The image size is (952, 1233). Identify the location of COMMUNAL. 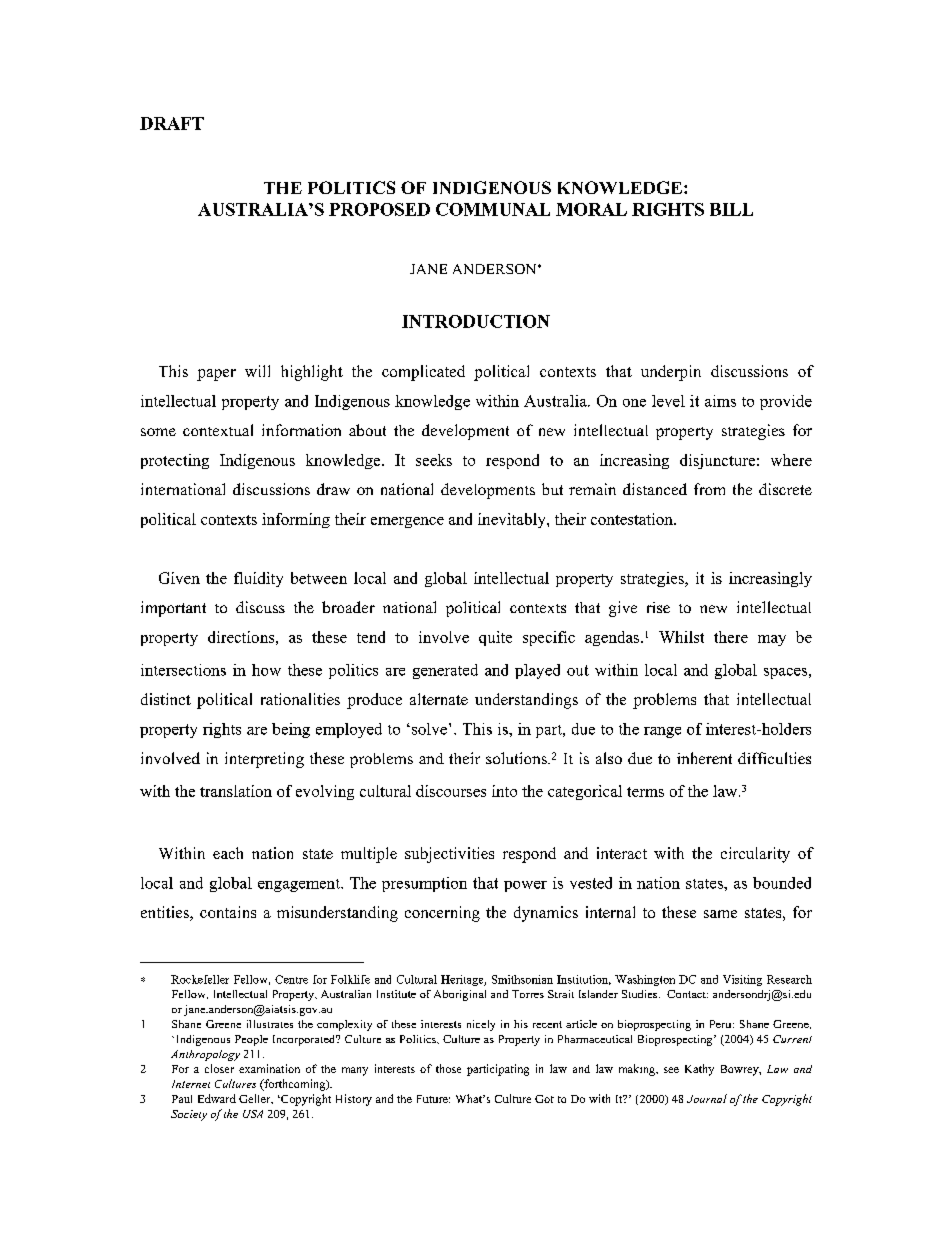
(493, 209).
